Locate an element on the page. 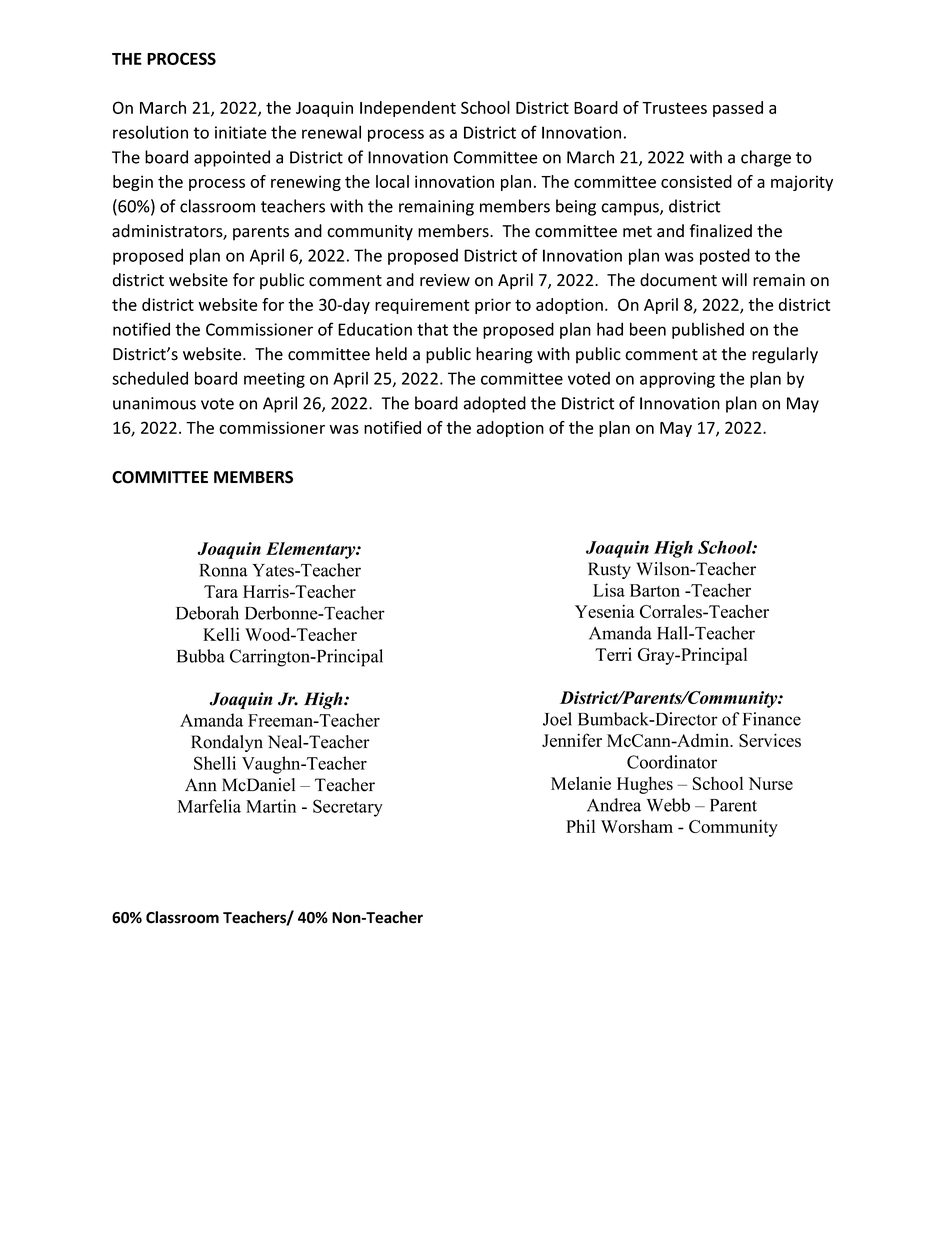 Image resolution: width=952 pixels, height=1233 pixels. Lisa is located at coordinates (609, 590).
